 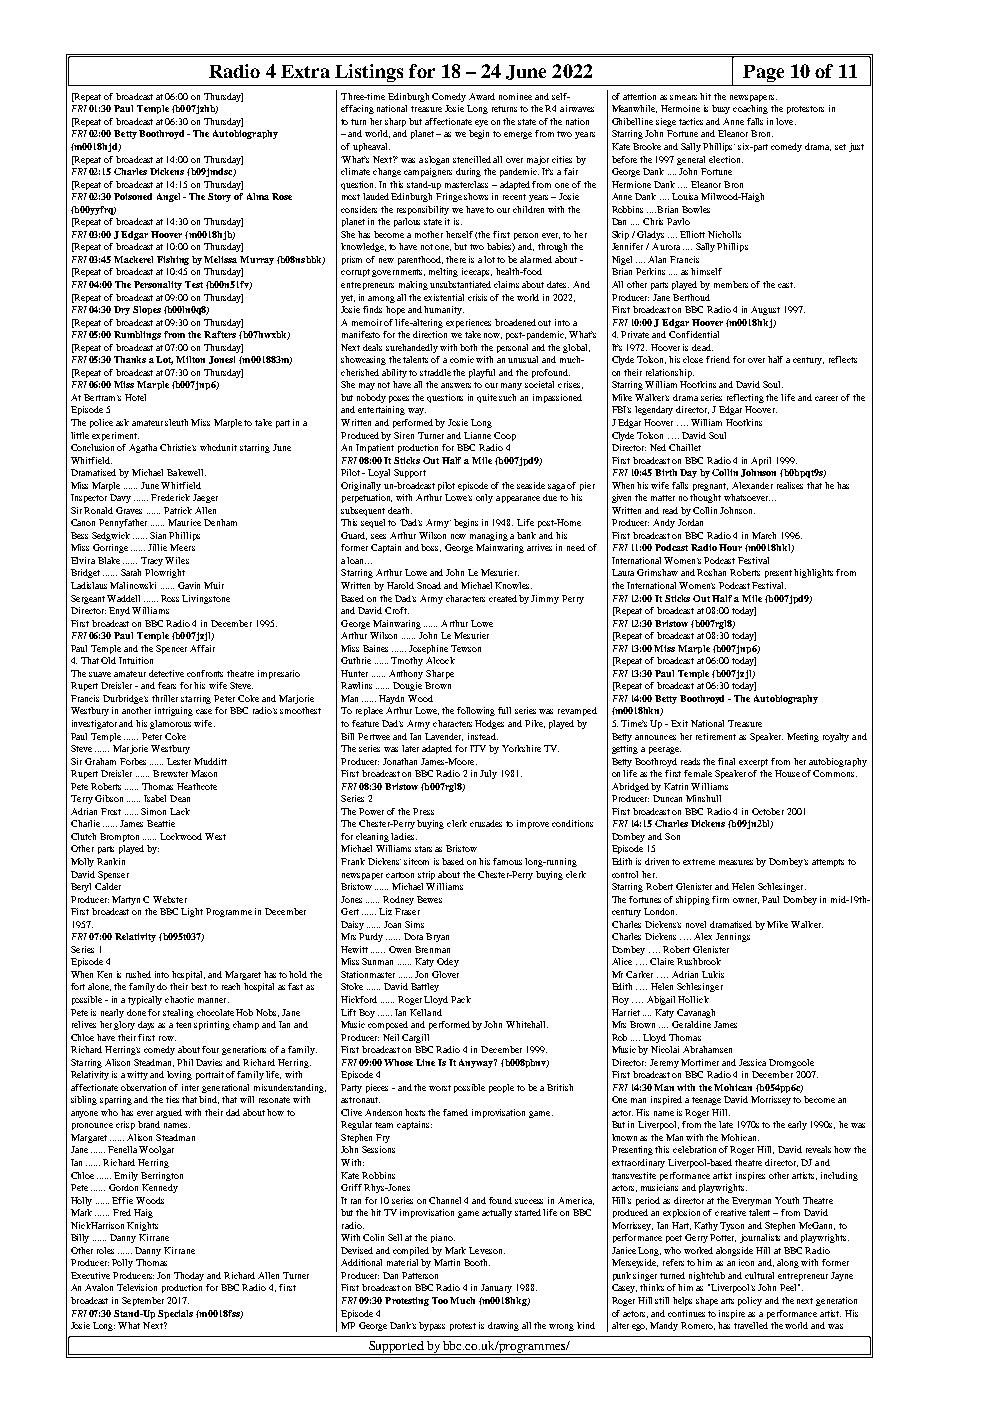 I want to click on worst, so click(x=440, y=1088).
